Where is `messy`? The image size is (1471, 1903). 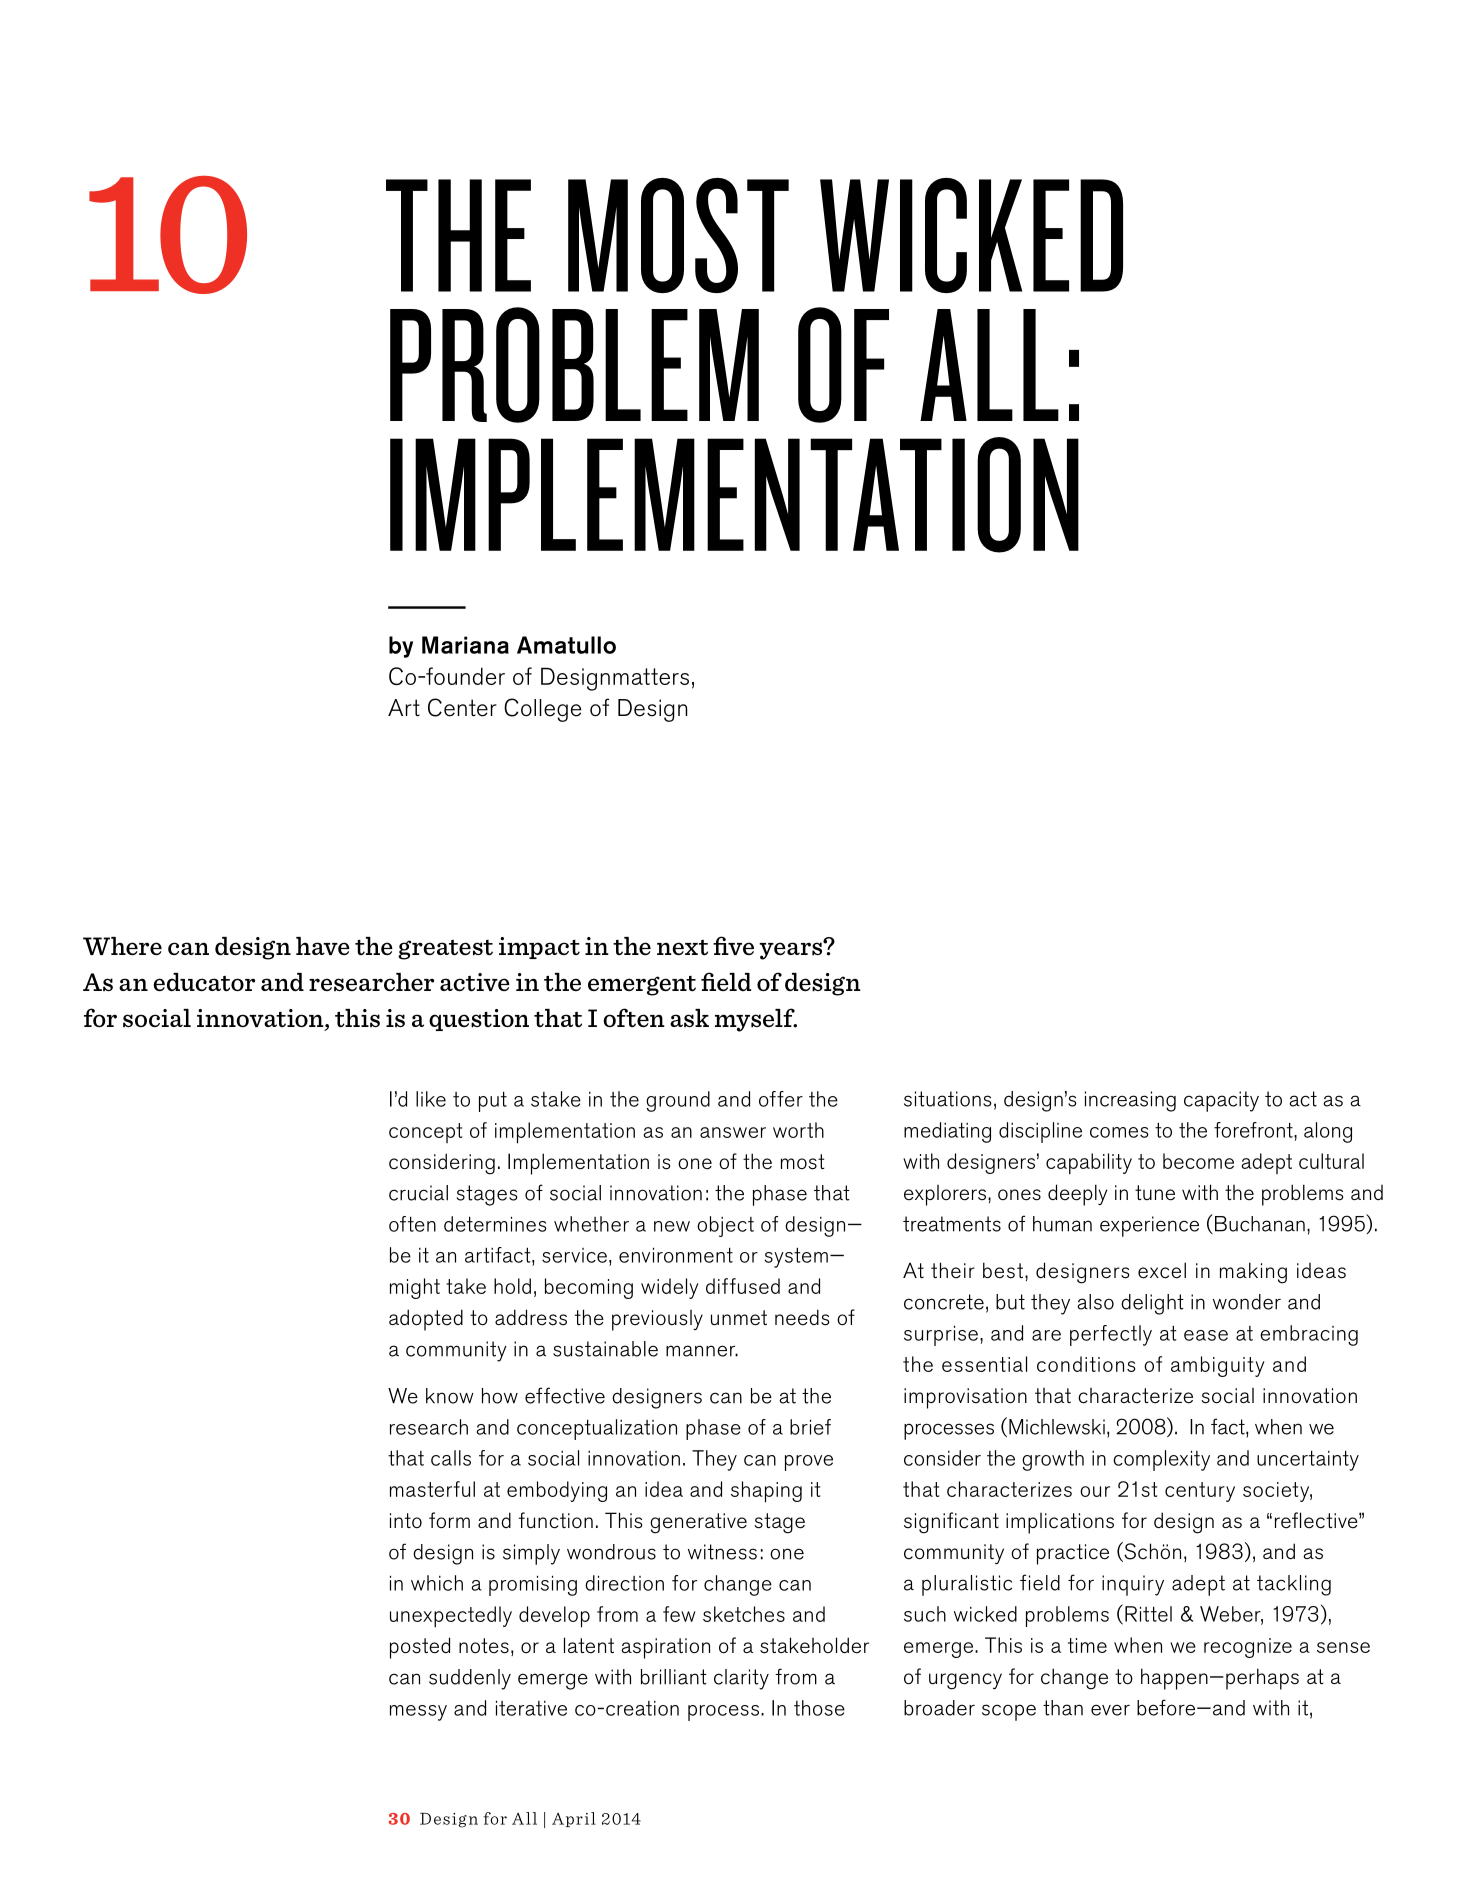
messy is located at coordinates (418, 1713).
